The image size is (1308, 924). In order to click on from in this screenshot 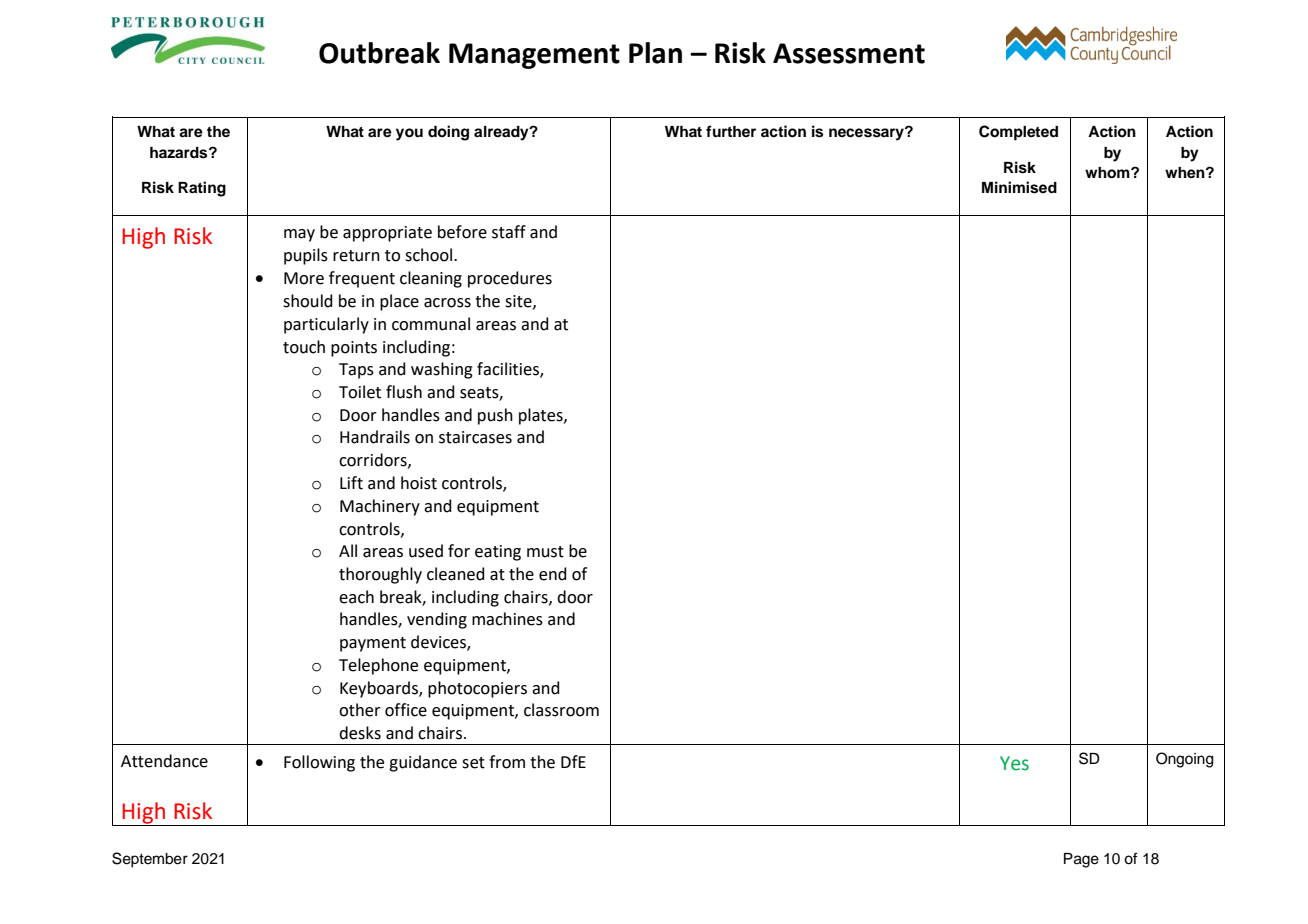, I will do `click(507, 762)`.
